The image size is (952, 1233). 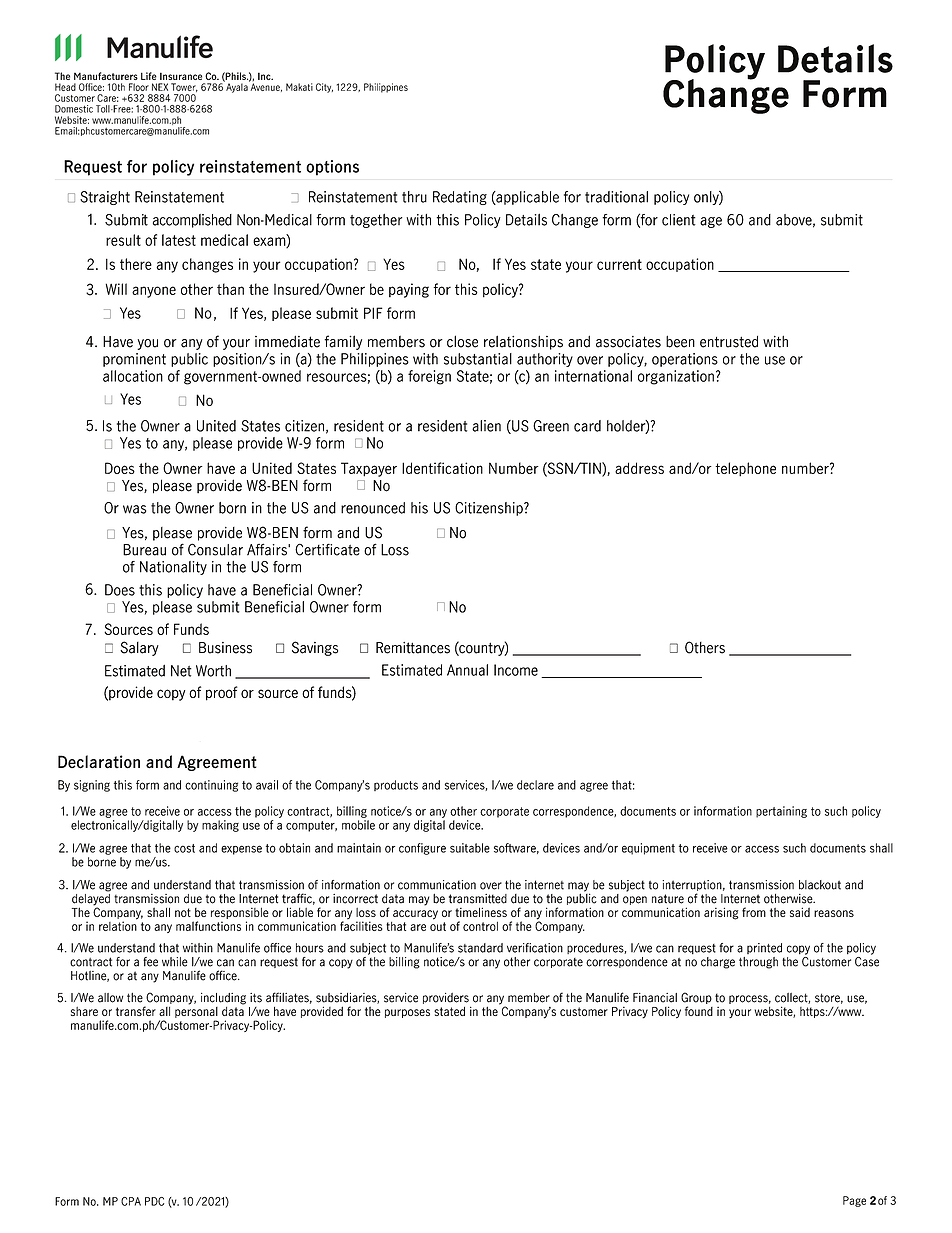 What do you see at coordinates (467, 670) in the screenshot?
I see `Annual` at bounding box center [467, 670].
